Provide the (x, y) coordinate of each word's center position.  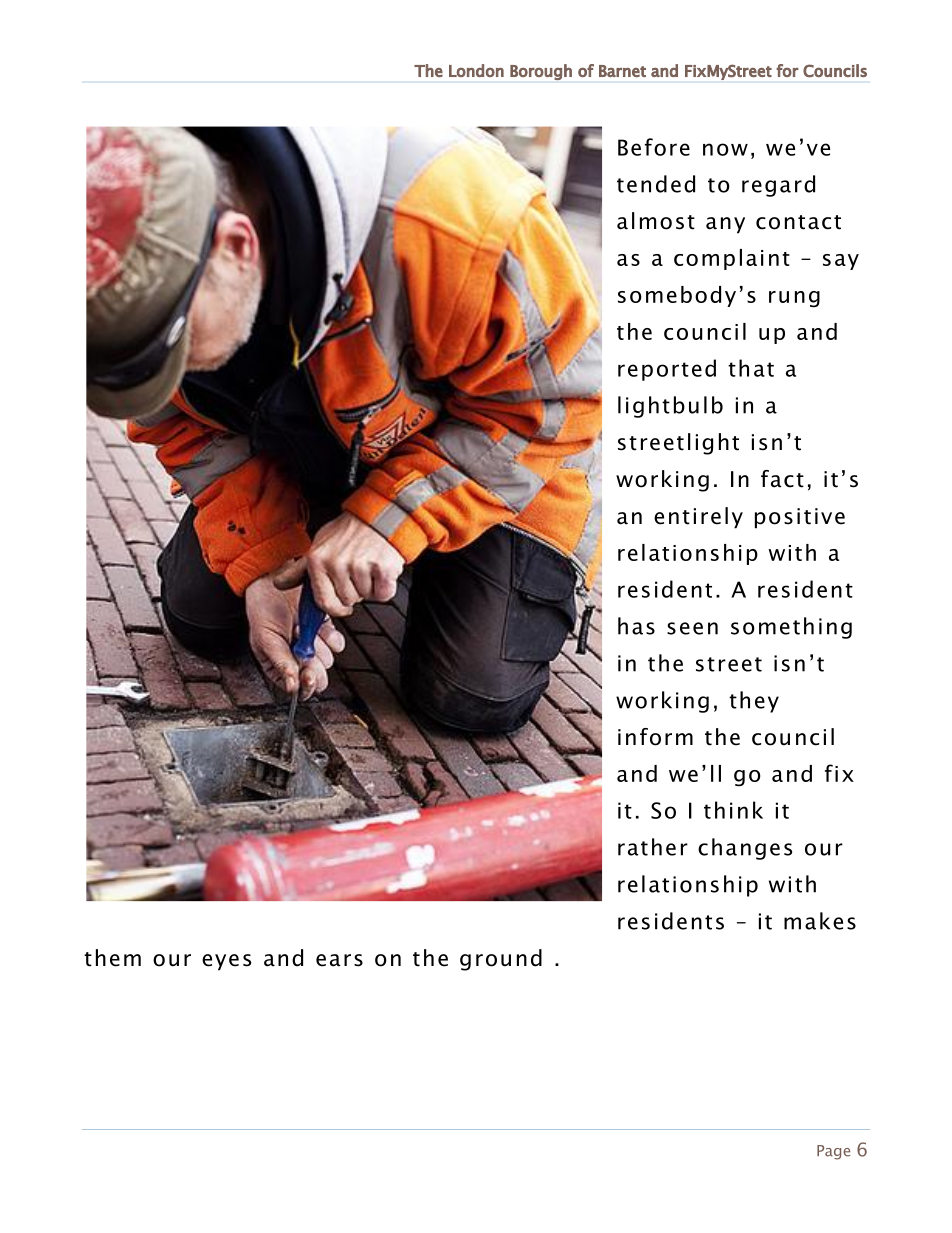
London (476, 70)
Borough (541, 72)
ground (501, 960)
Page (833, 1152)
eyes (226, 962)
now (725, 149)
